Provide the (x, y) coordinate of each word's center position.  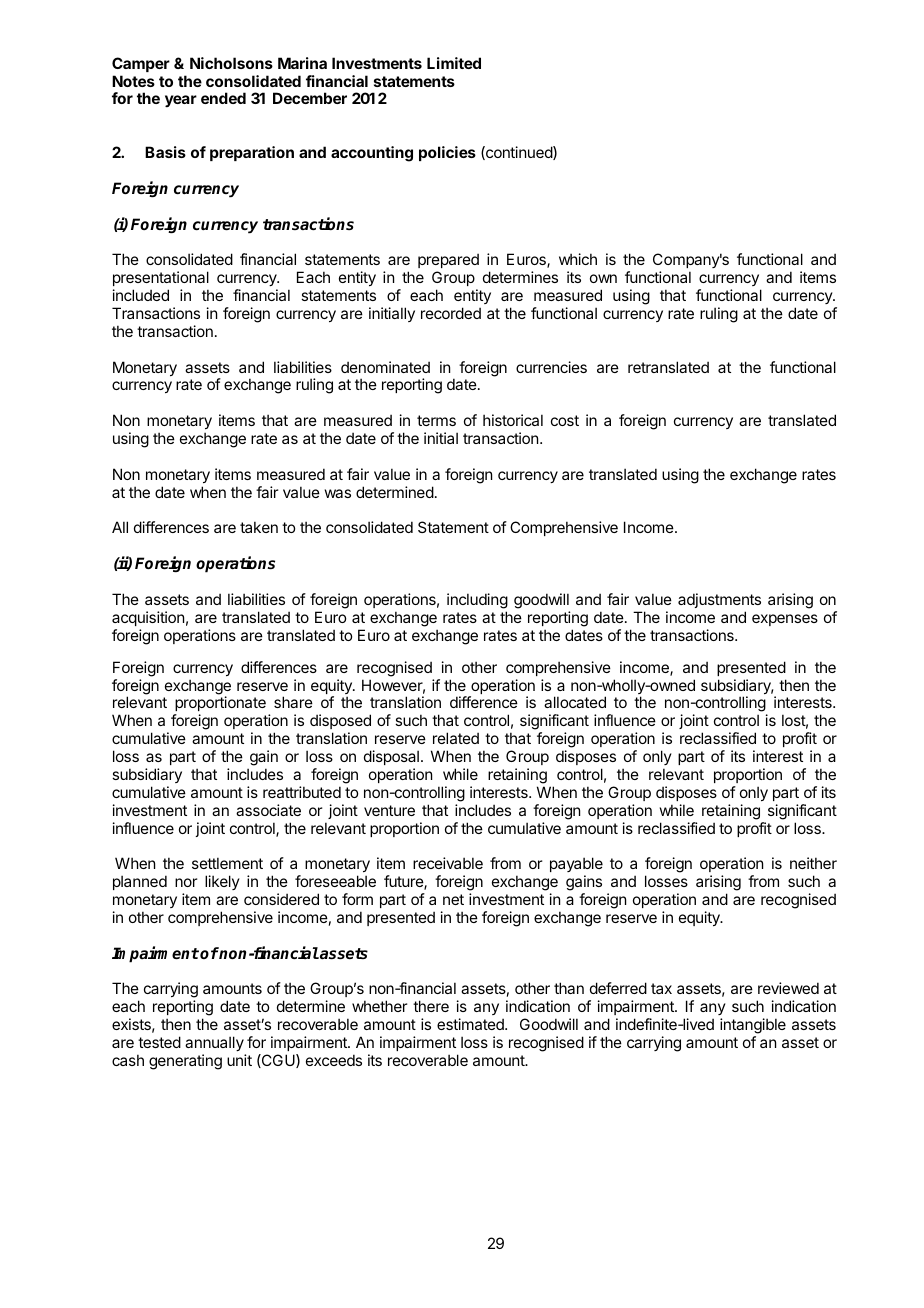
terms (436, 420)
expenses (785, 620)
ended (223, 98)
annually (214, 1043)
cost (565, 420)
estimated (471, 1024)
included (141, 295)
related (456, 738)
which (578, 259)
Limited (454, 63)
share (293, 702)
